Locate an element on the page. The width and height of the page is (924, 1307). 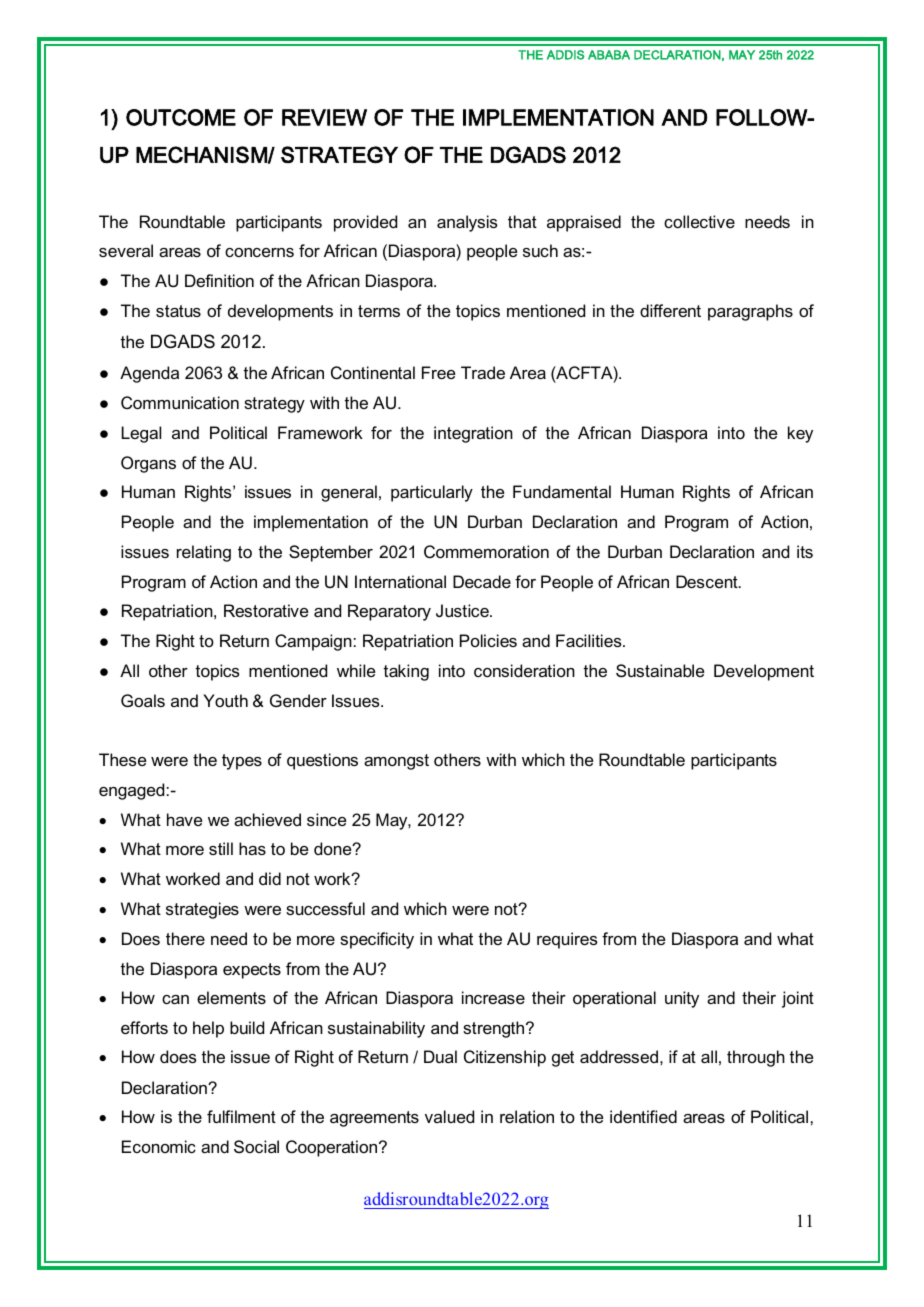
fulfilment is located at coordinates (241, 1116).
